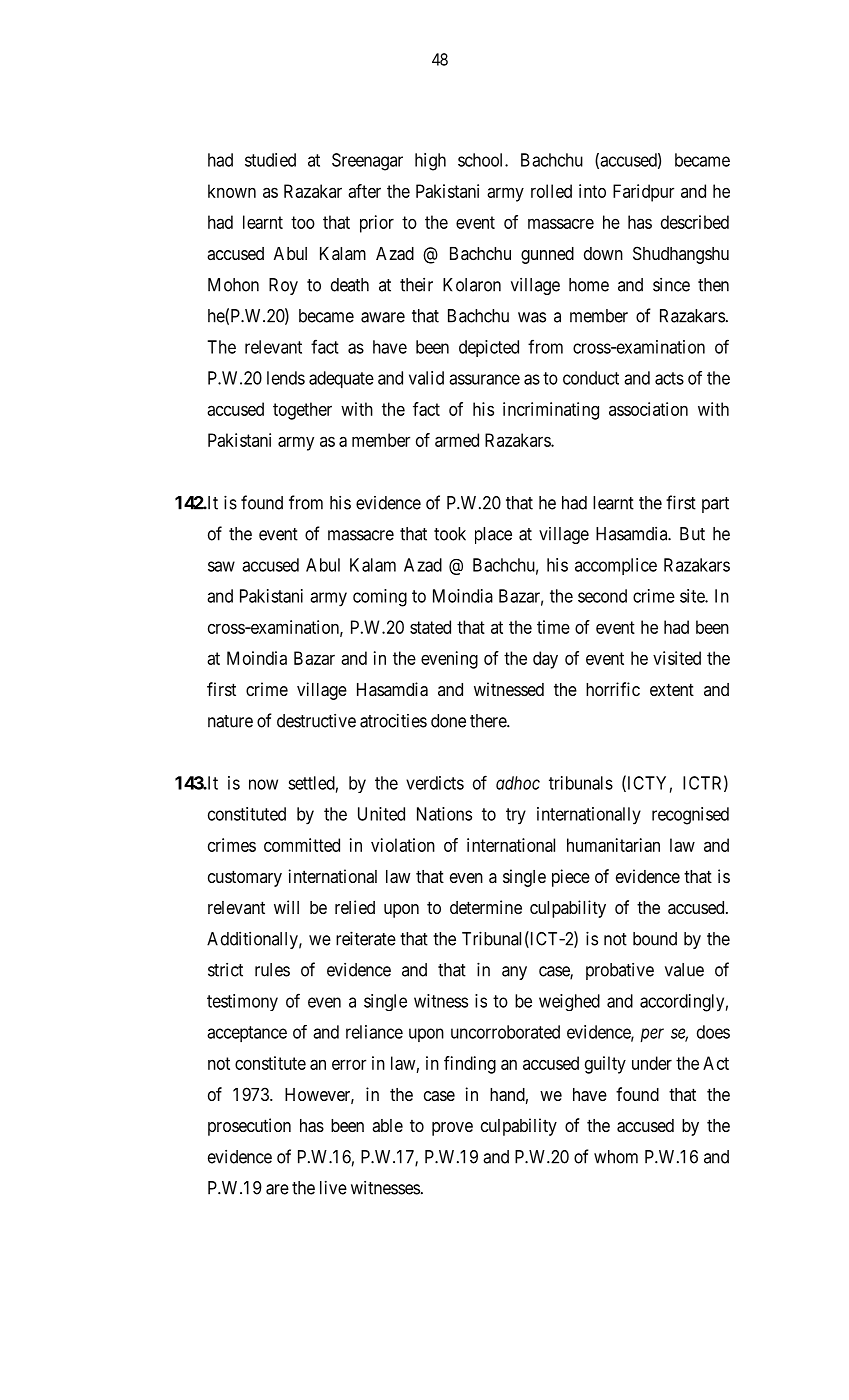 The image size is (849, 1400). I want to click on done, so click(448, 721).
